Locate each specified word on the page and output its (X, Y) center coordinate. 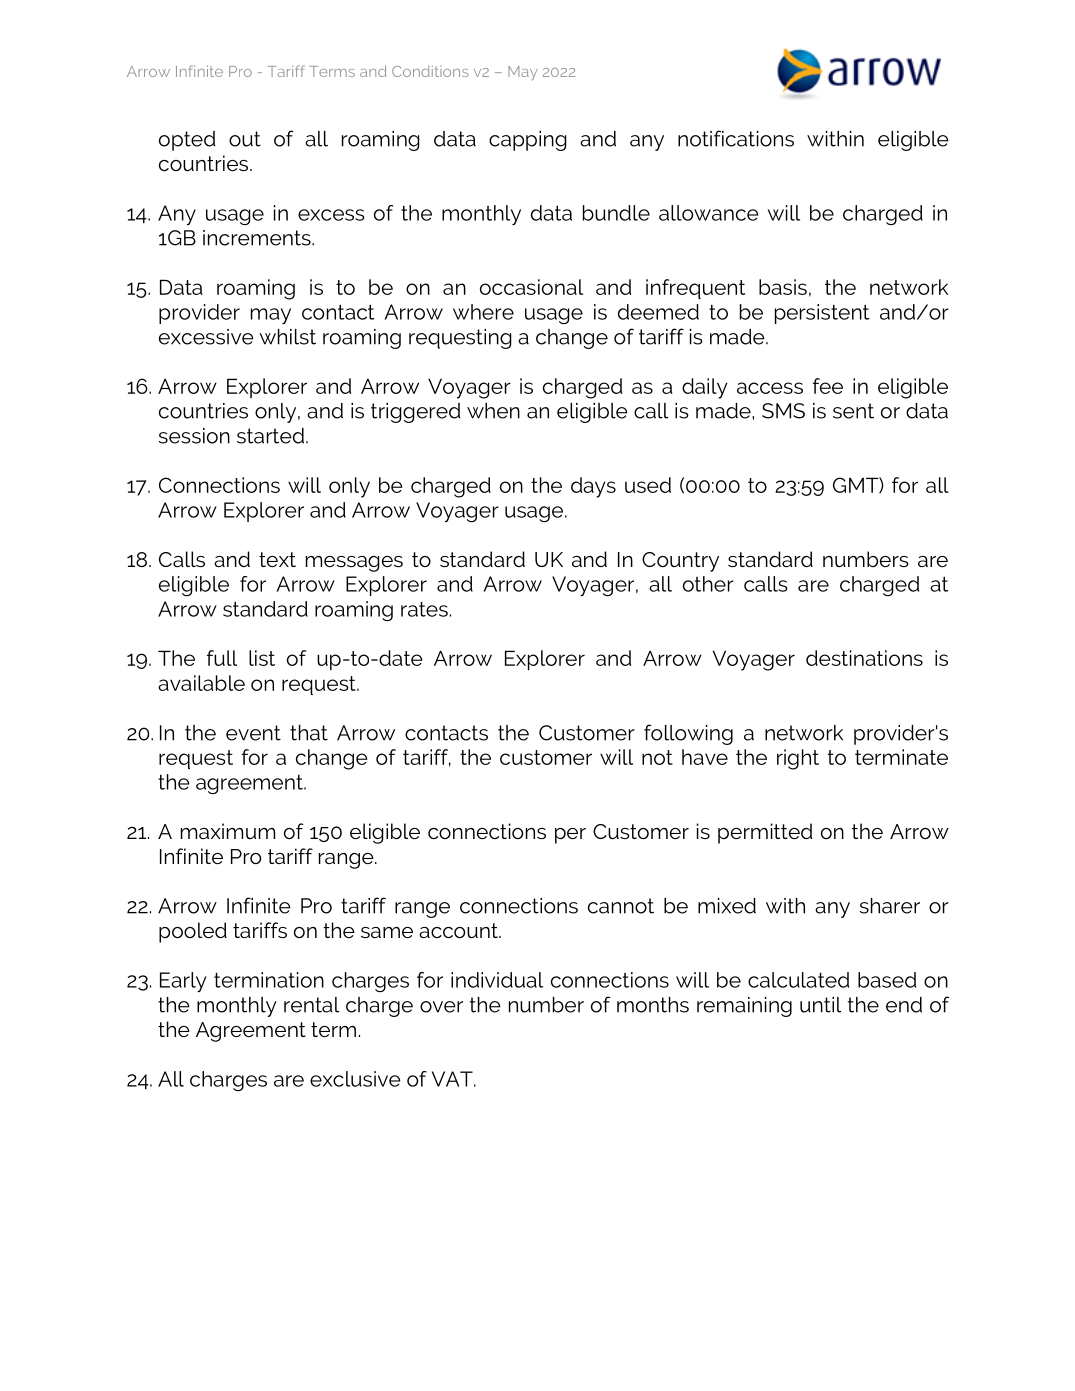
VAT (453, 1079)
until (820, 1005)
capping (528, 141)
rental (311, 1005)
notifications (736, 138)
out (245, 139)
